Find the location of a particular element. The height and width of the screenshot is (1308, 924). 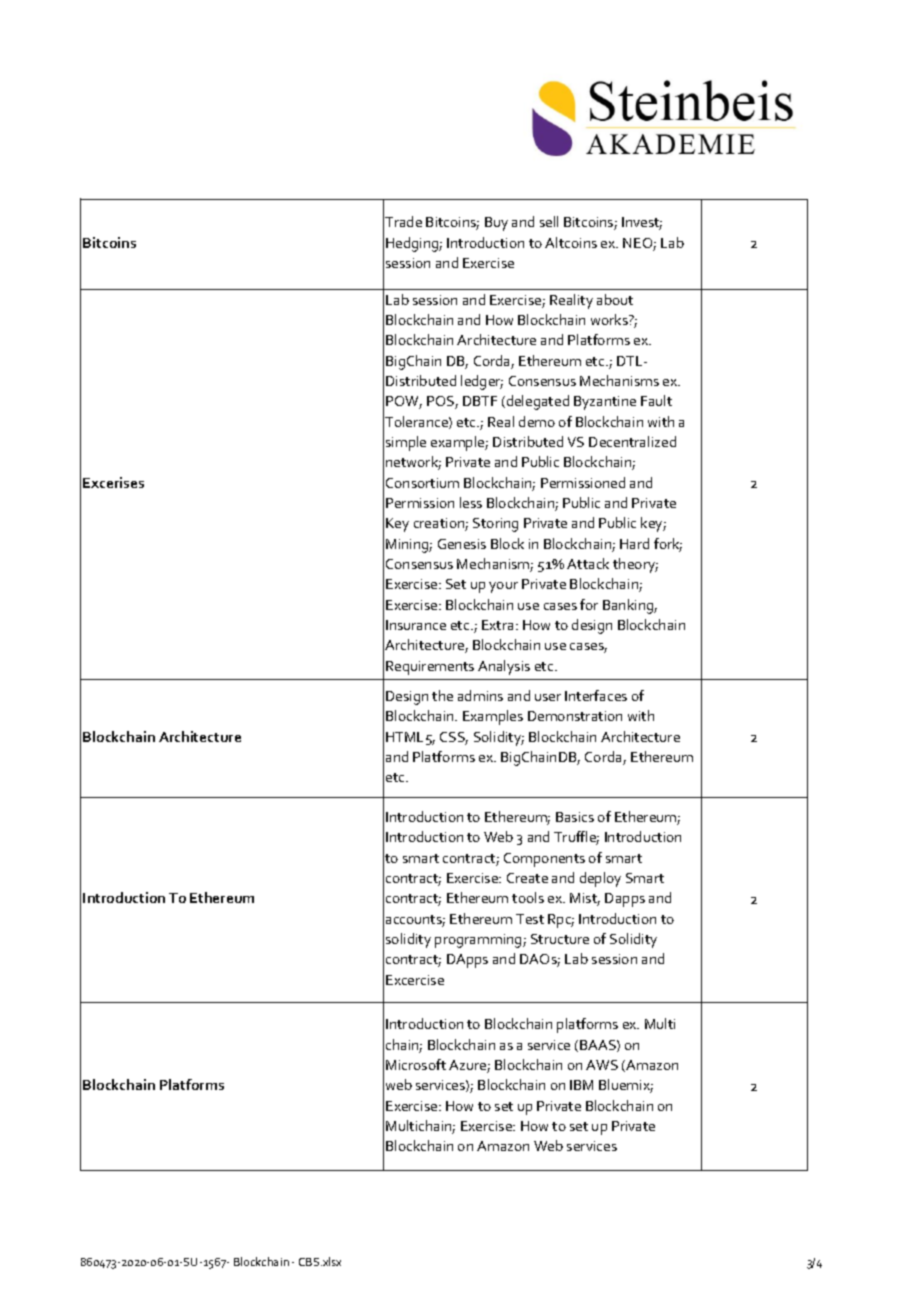

Buy is located at coordinates (496, 224).
